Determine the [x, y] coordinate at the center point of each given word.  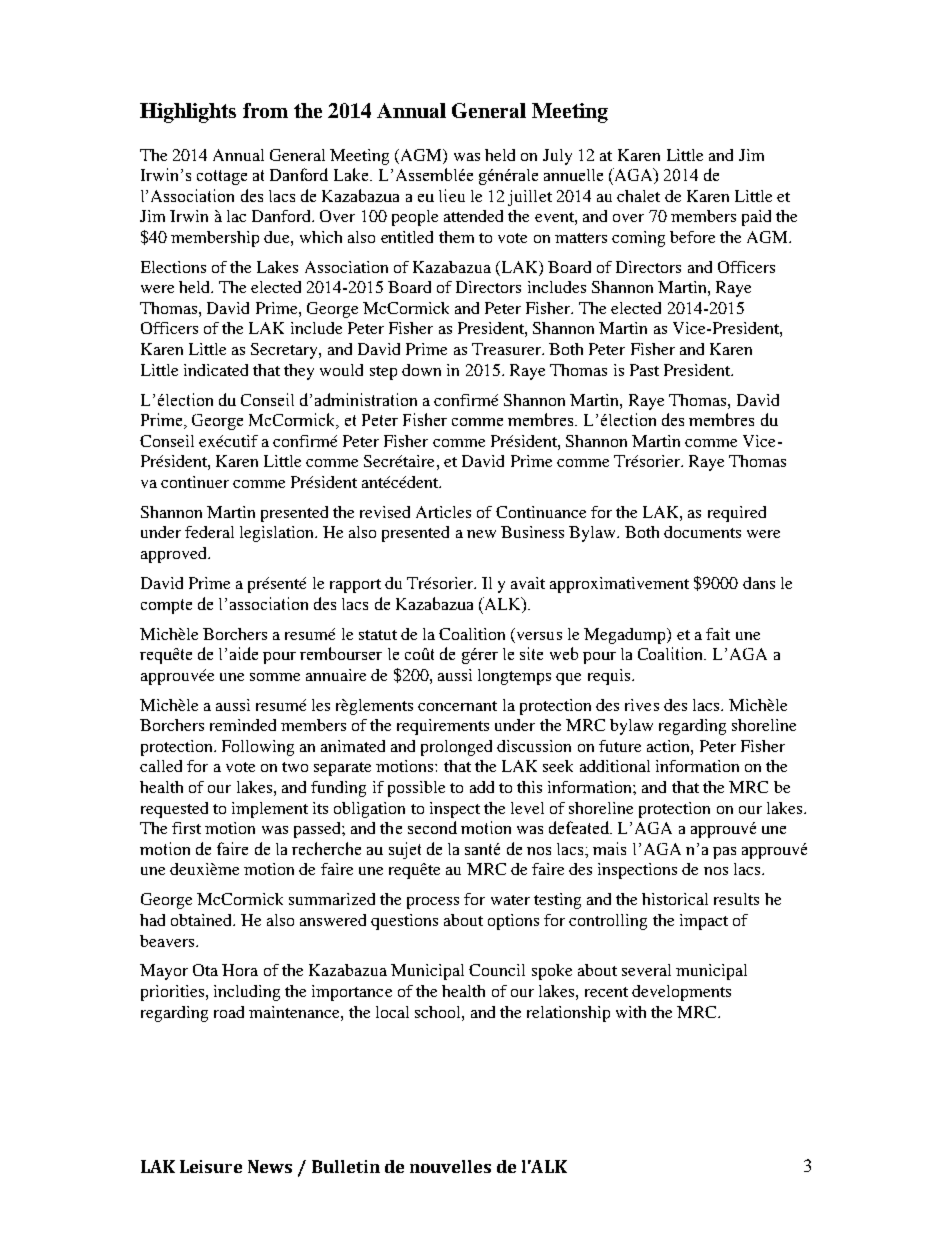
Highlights [188, 113]
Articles [443, 512]
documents [702, 532]
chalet [638, 196]
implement [270, 810]
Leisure [211, 1166]
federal [209, 532]
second [432, 827]
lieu [452, 195]
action [669, 746]
